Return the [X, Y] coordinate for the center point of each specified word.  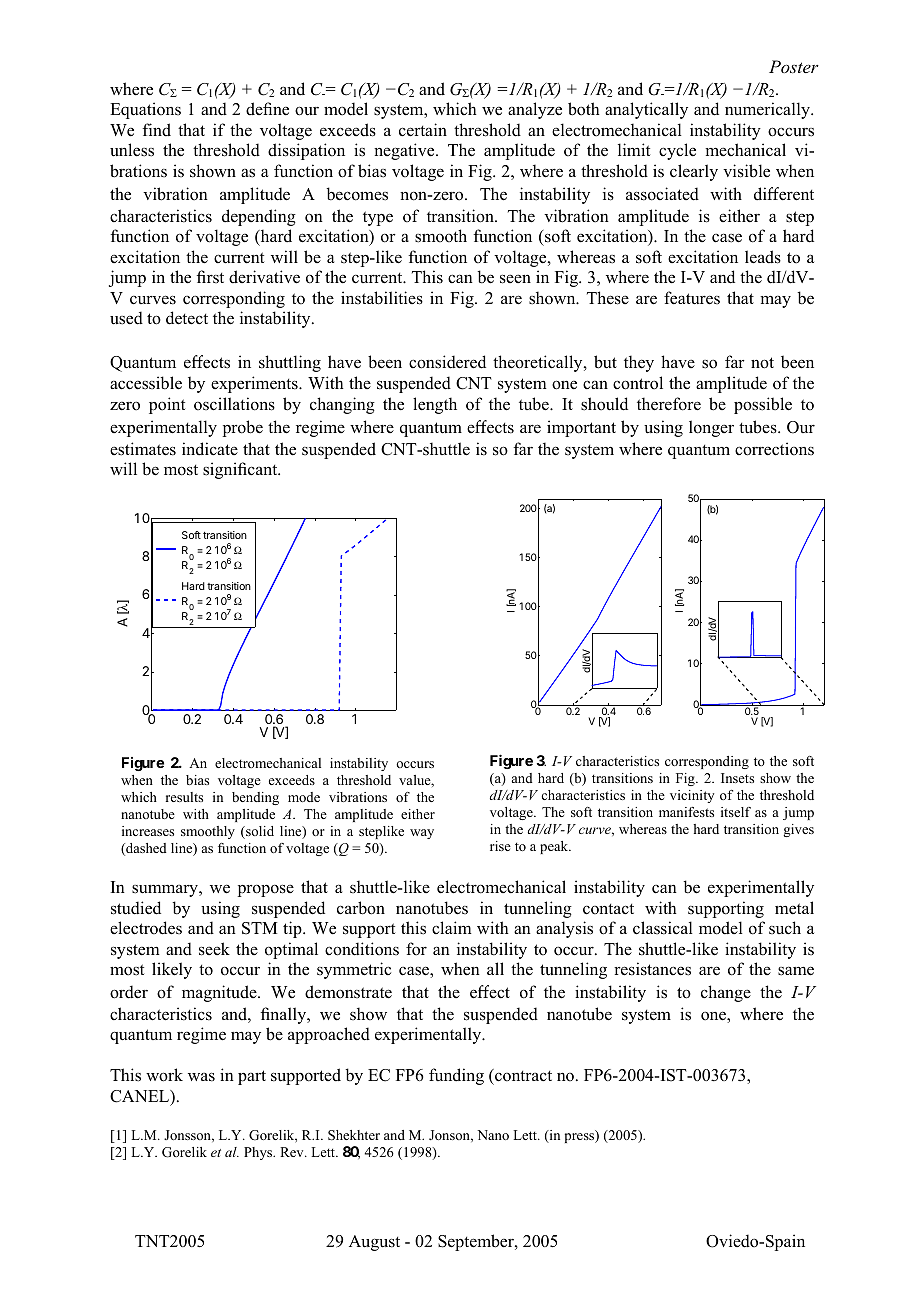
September [477, 1242]
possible [763, 405]
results [184, 797]
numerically [768, 110]
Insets [737, 778]
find [156, 130]
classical [663, 928]
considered [447, 362]
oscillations [234, 404]
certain [423, 130]
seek [214, 949]
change [726, 993]
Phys [259, 1153]
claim [452, 927]
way [422, 834]
